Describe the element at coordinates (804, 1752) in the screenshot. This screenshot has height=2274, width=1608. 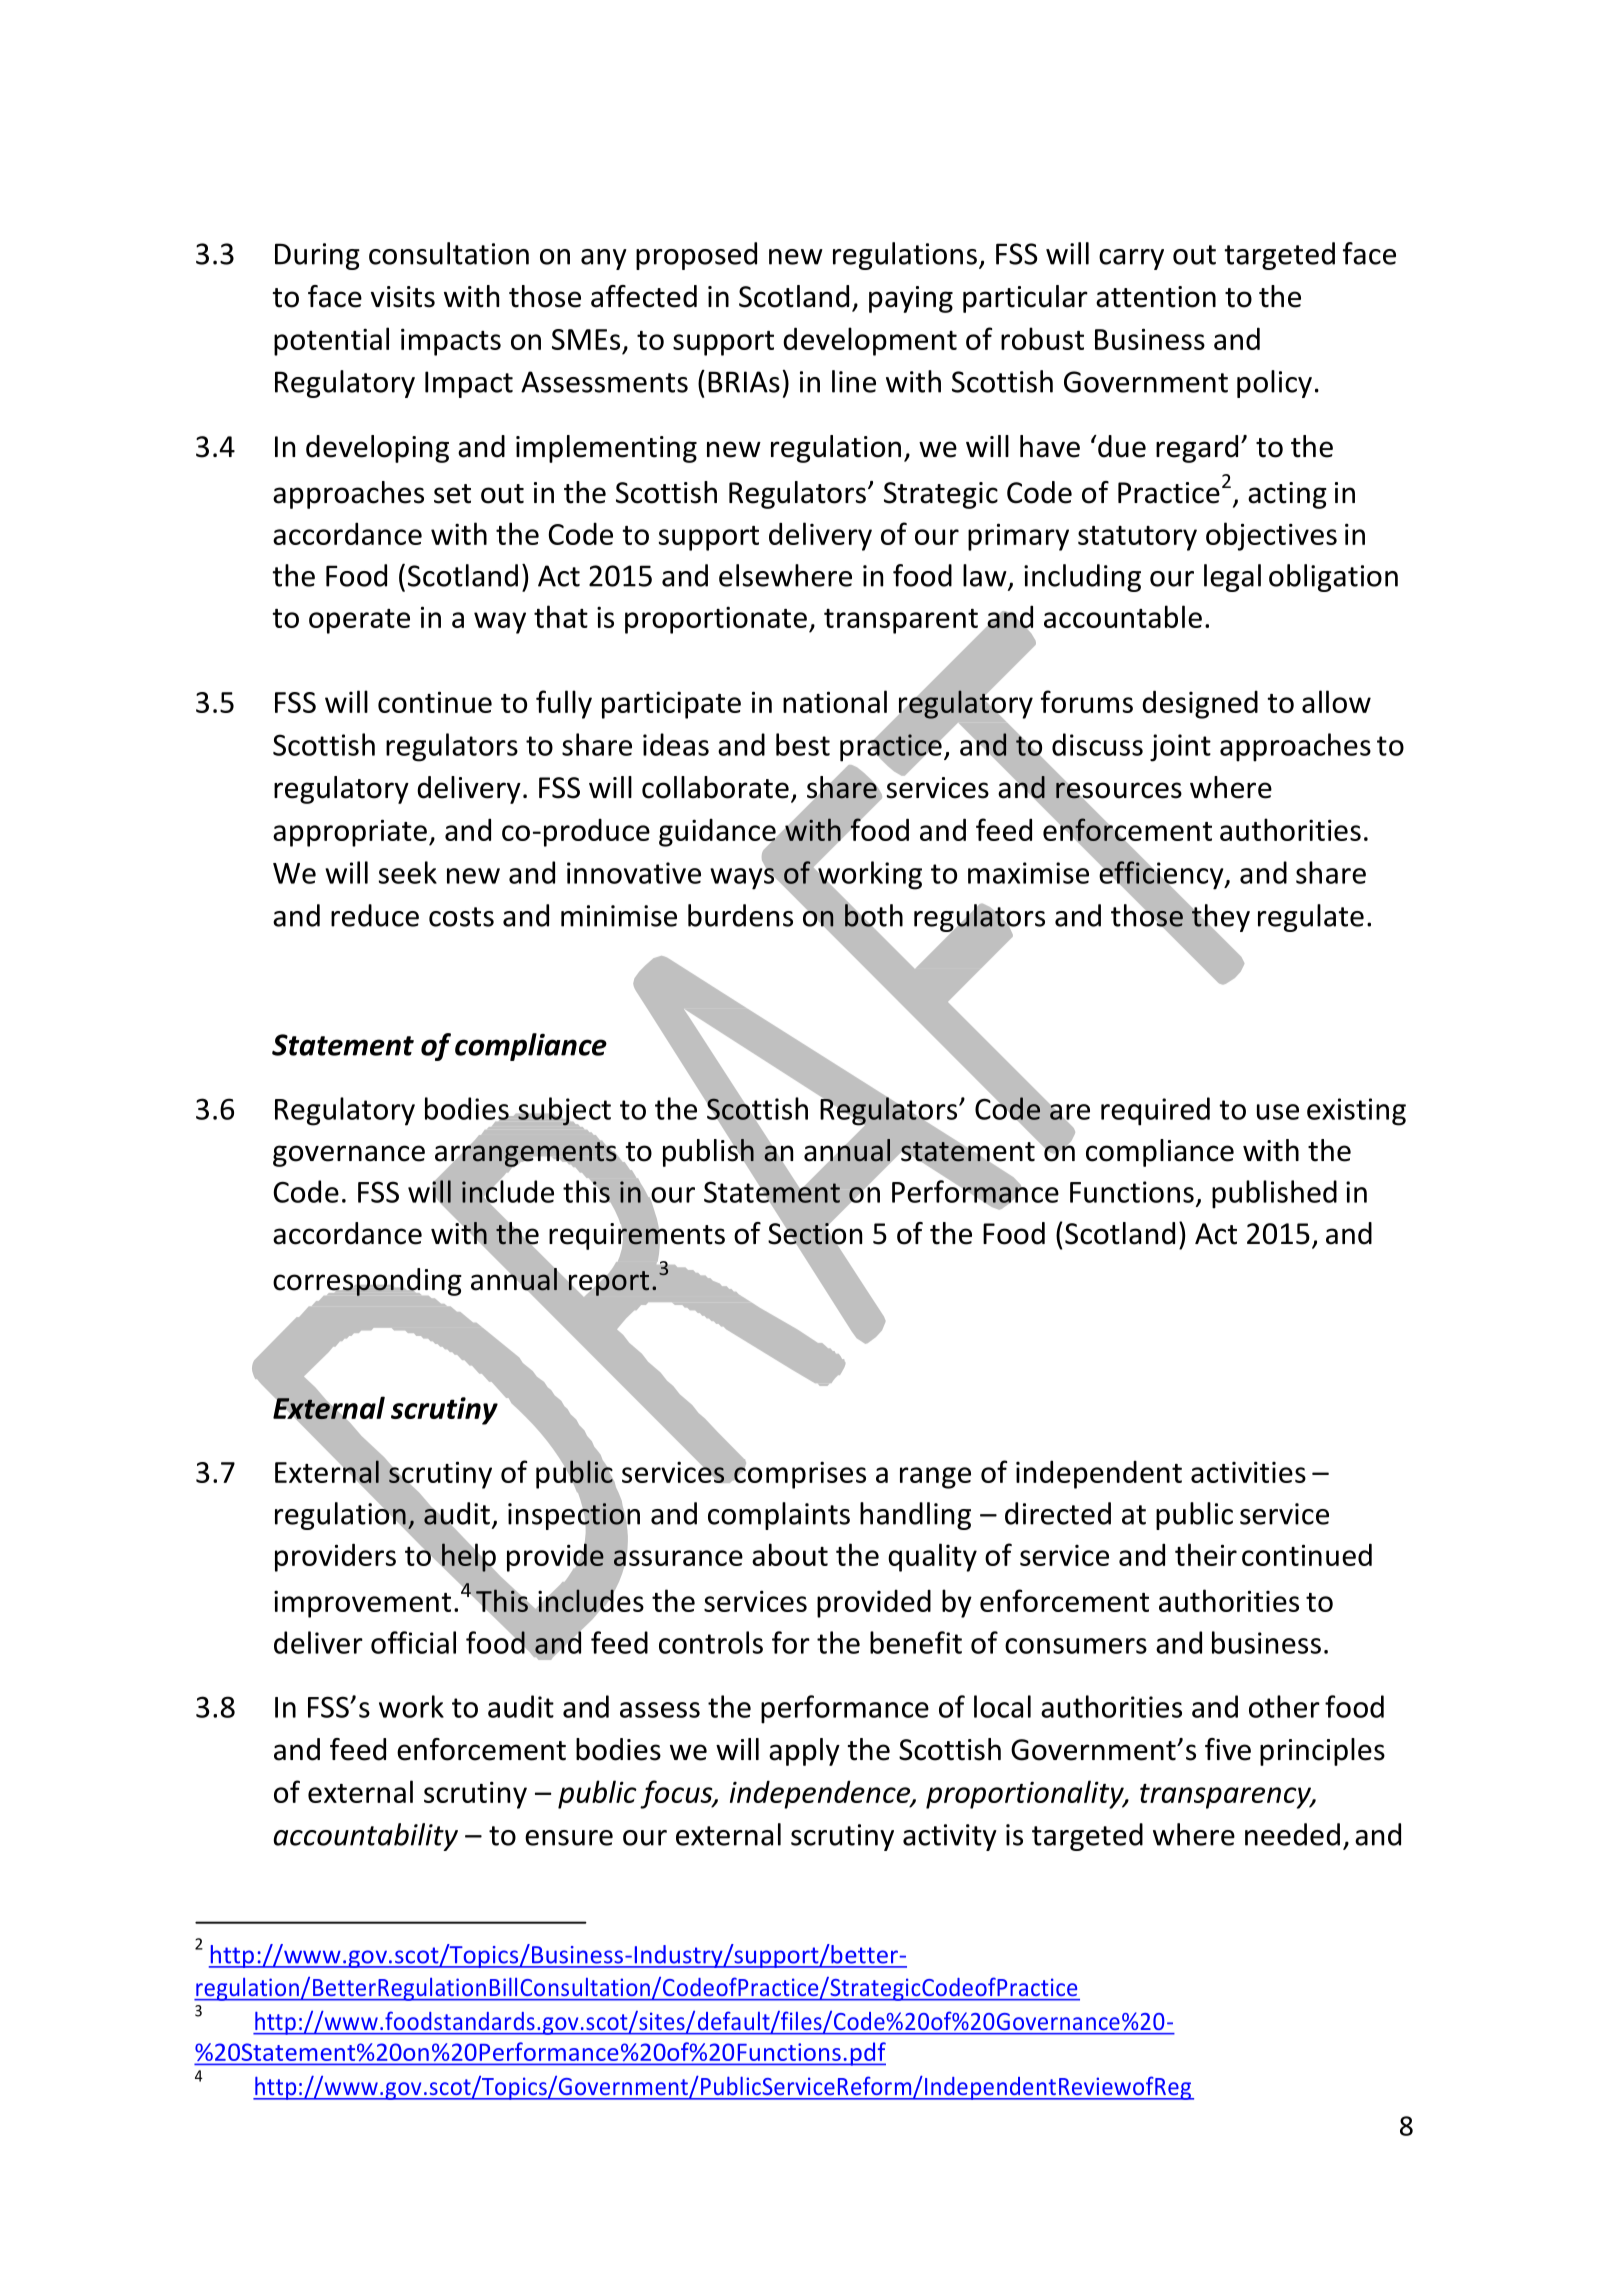
I see `apply` at that location.
